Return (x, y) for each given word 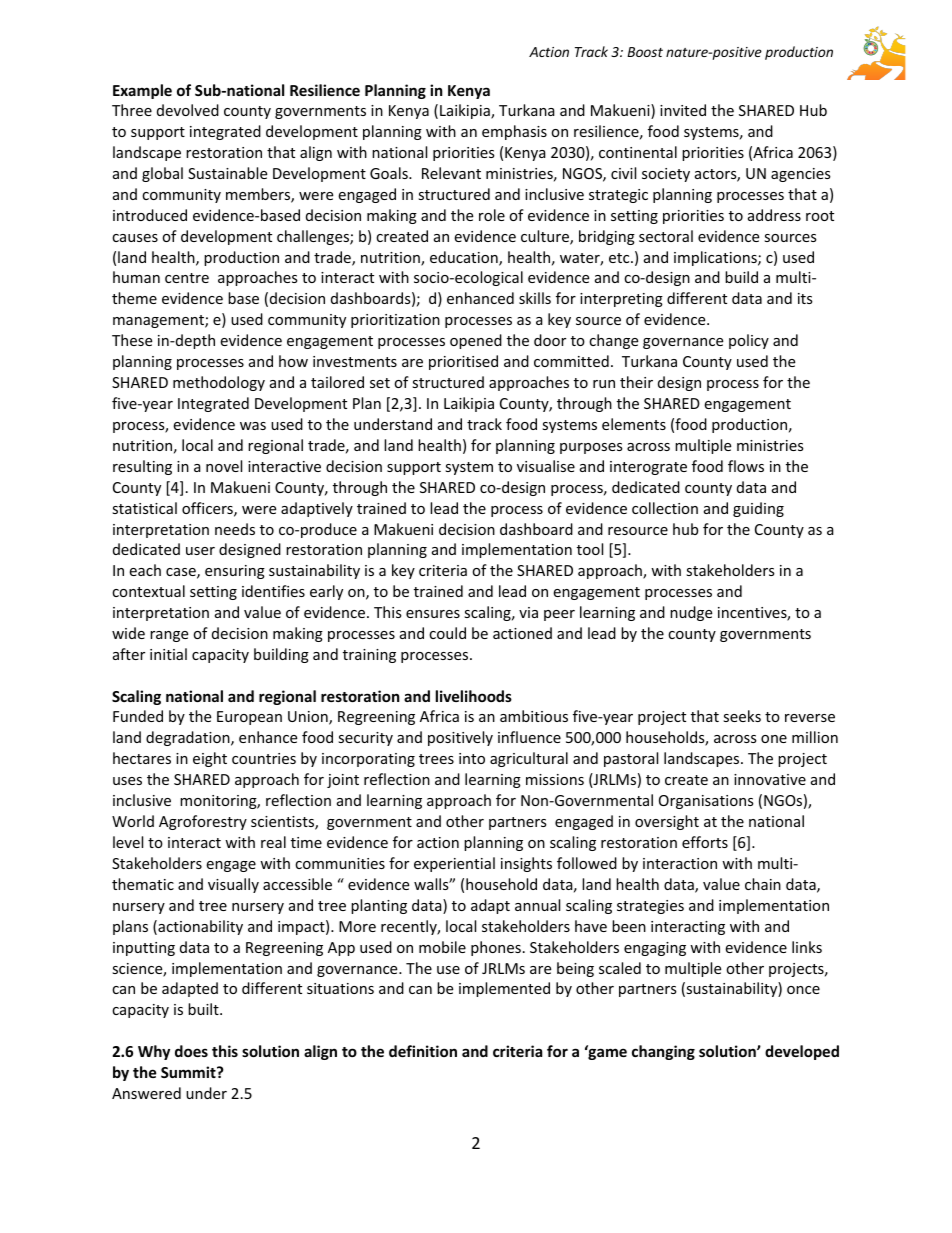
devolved (188, 110)
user (200, 551)
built (204, 1009)
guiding (758, 509)
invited (683, 110)
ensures (433, 614)
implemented (504, 989)
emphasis (514, 132)
